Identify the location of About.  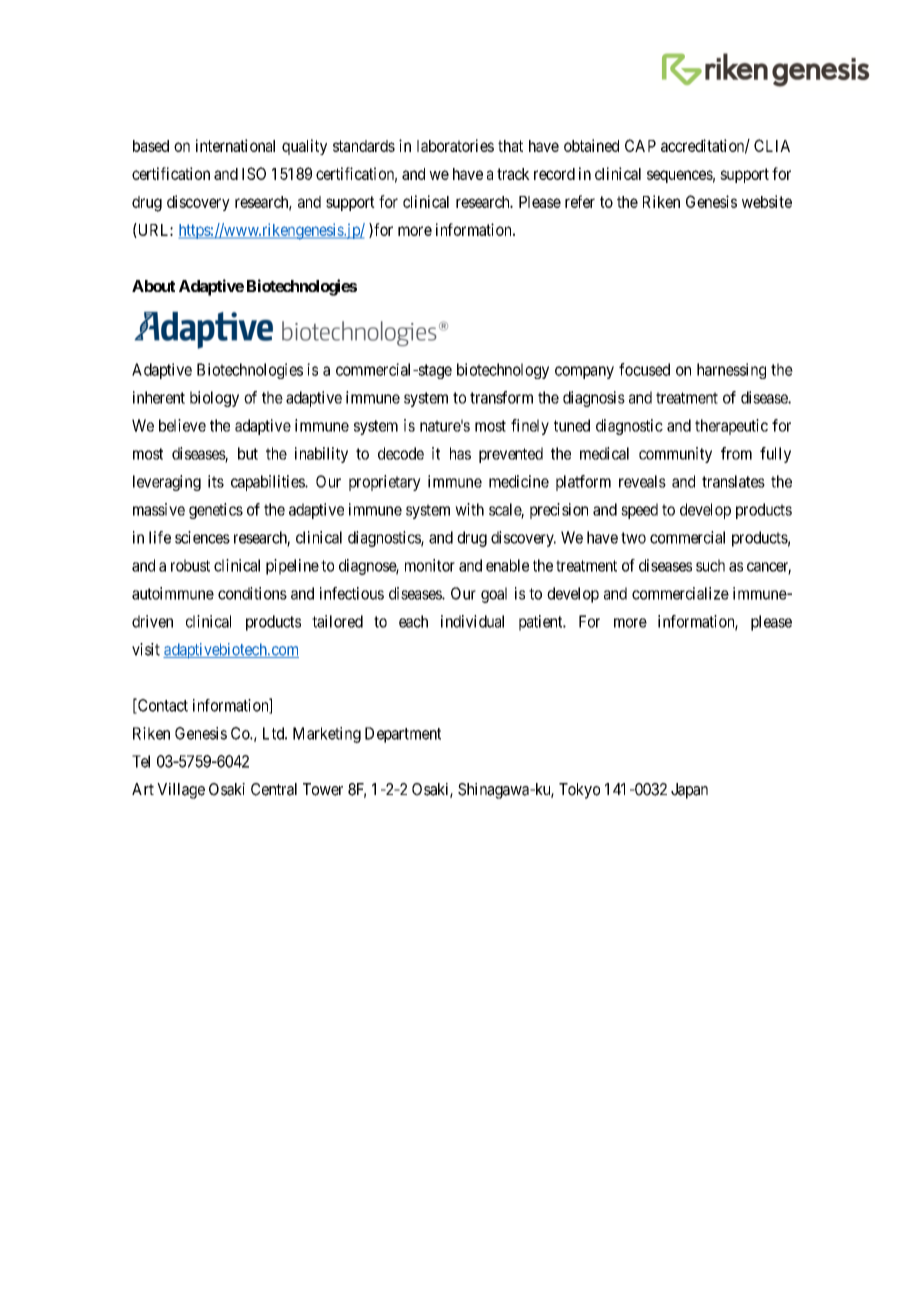
(153, 286).
